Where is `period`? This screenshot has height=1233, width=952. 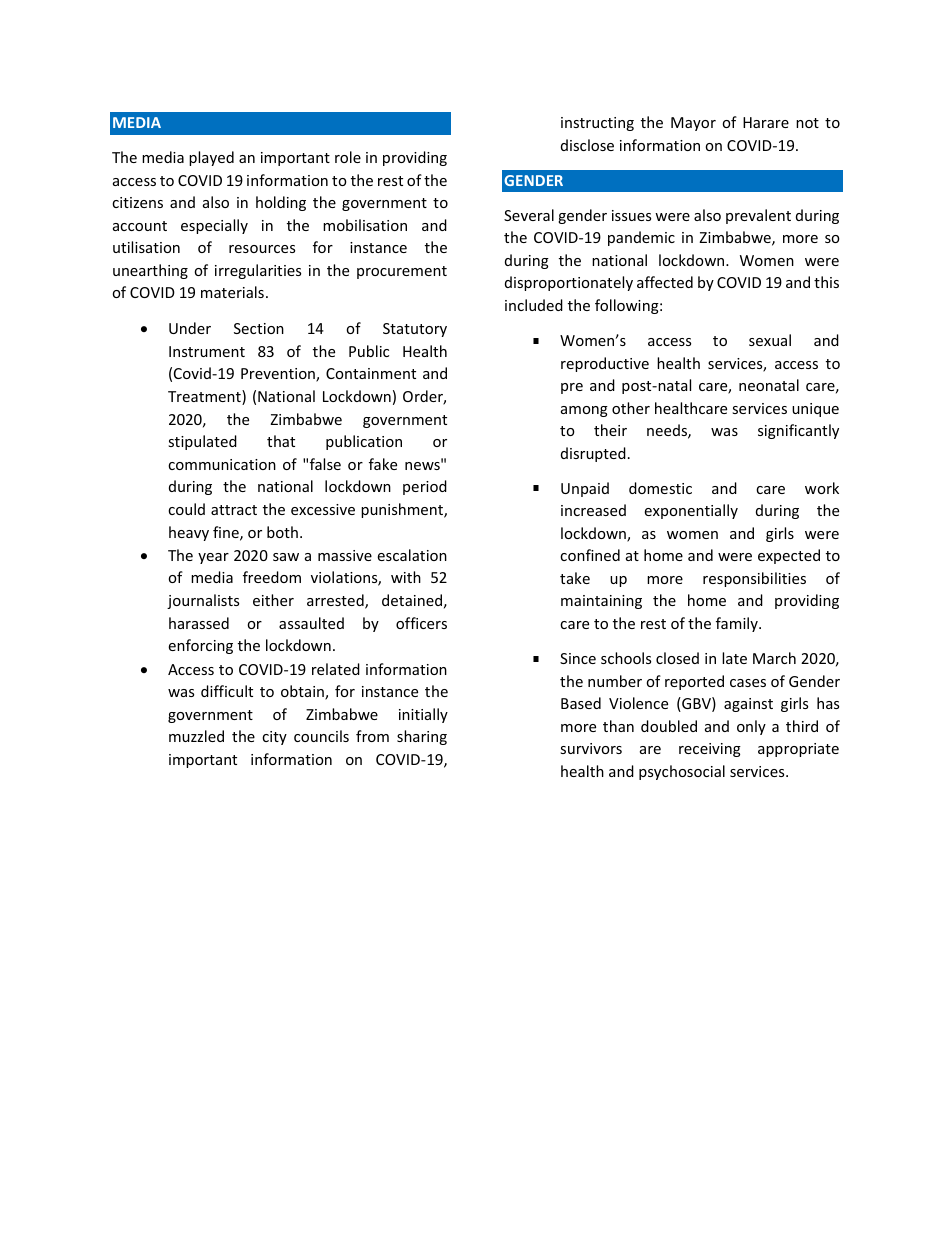 period is located at coordinates (425, 487).
